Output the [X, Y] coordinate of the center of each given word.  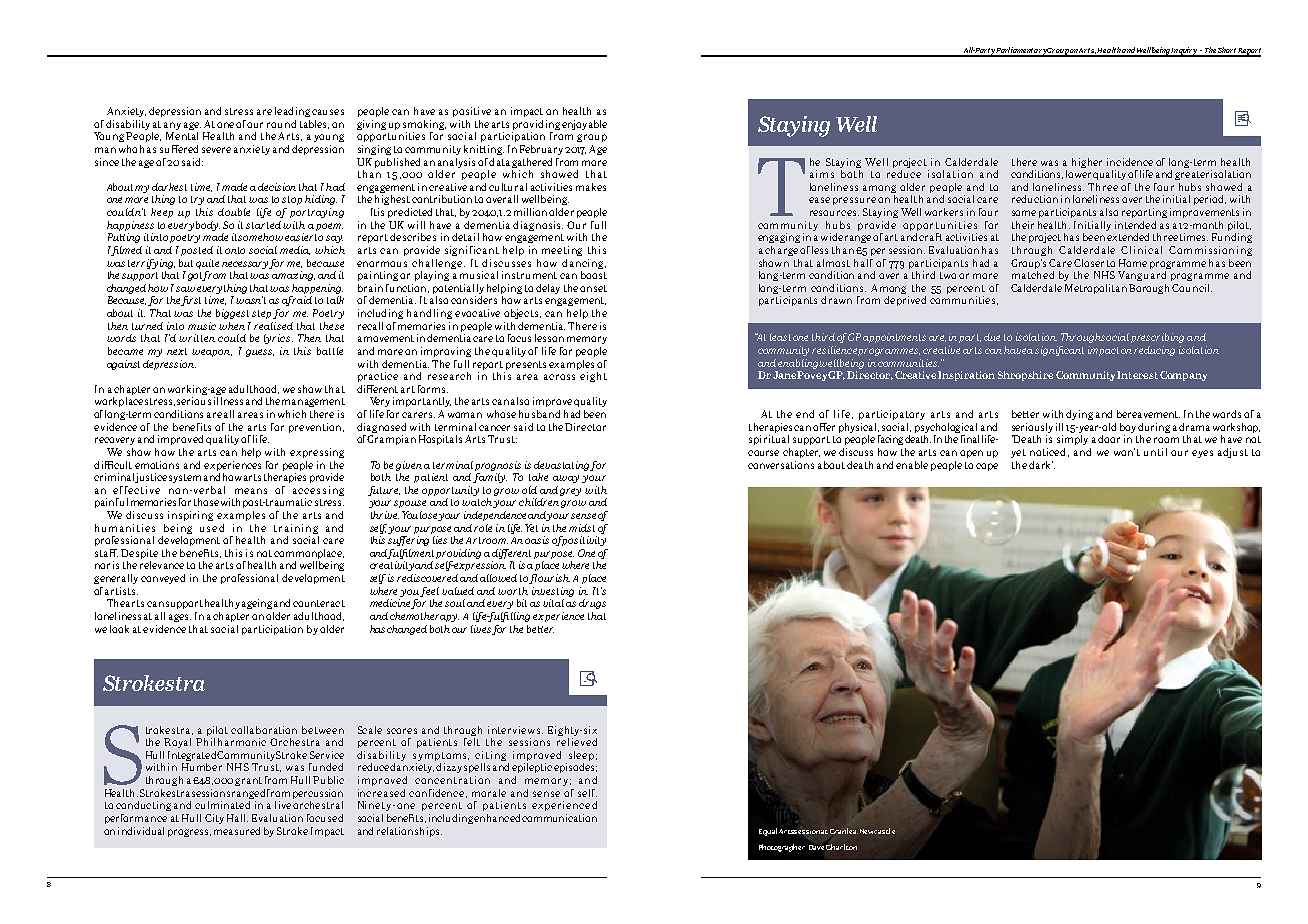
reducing [1154, 351]
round [281, 124]
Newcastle [877, 831]
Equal [768, 832]
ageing [257, 604]
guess [260, 353]
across [559, 377]
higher [1087, 163]
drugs [592, 604]
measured [237, 831]
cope [987, 467]
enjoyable [584, 125]
